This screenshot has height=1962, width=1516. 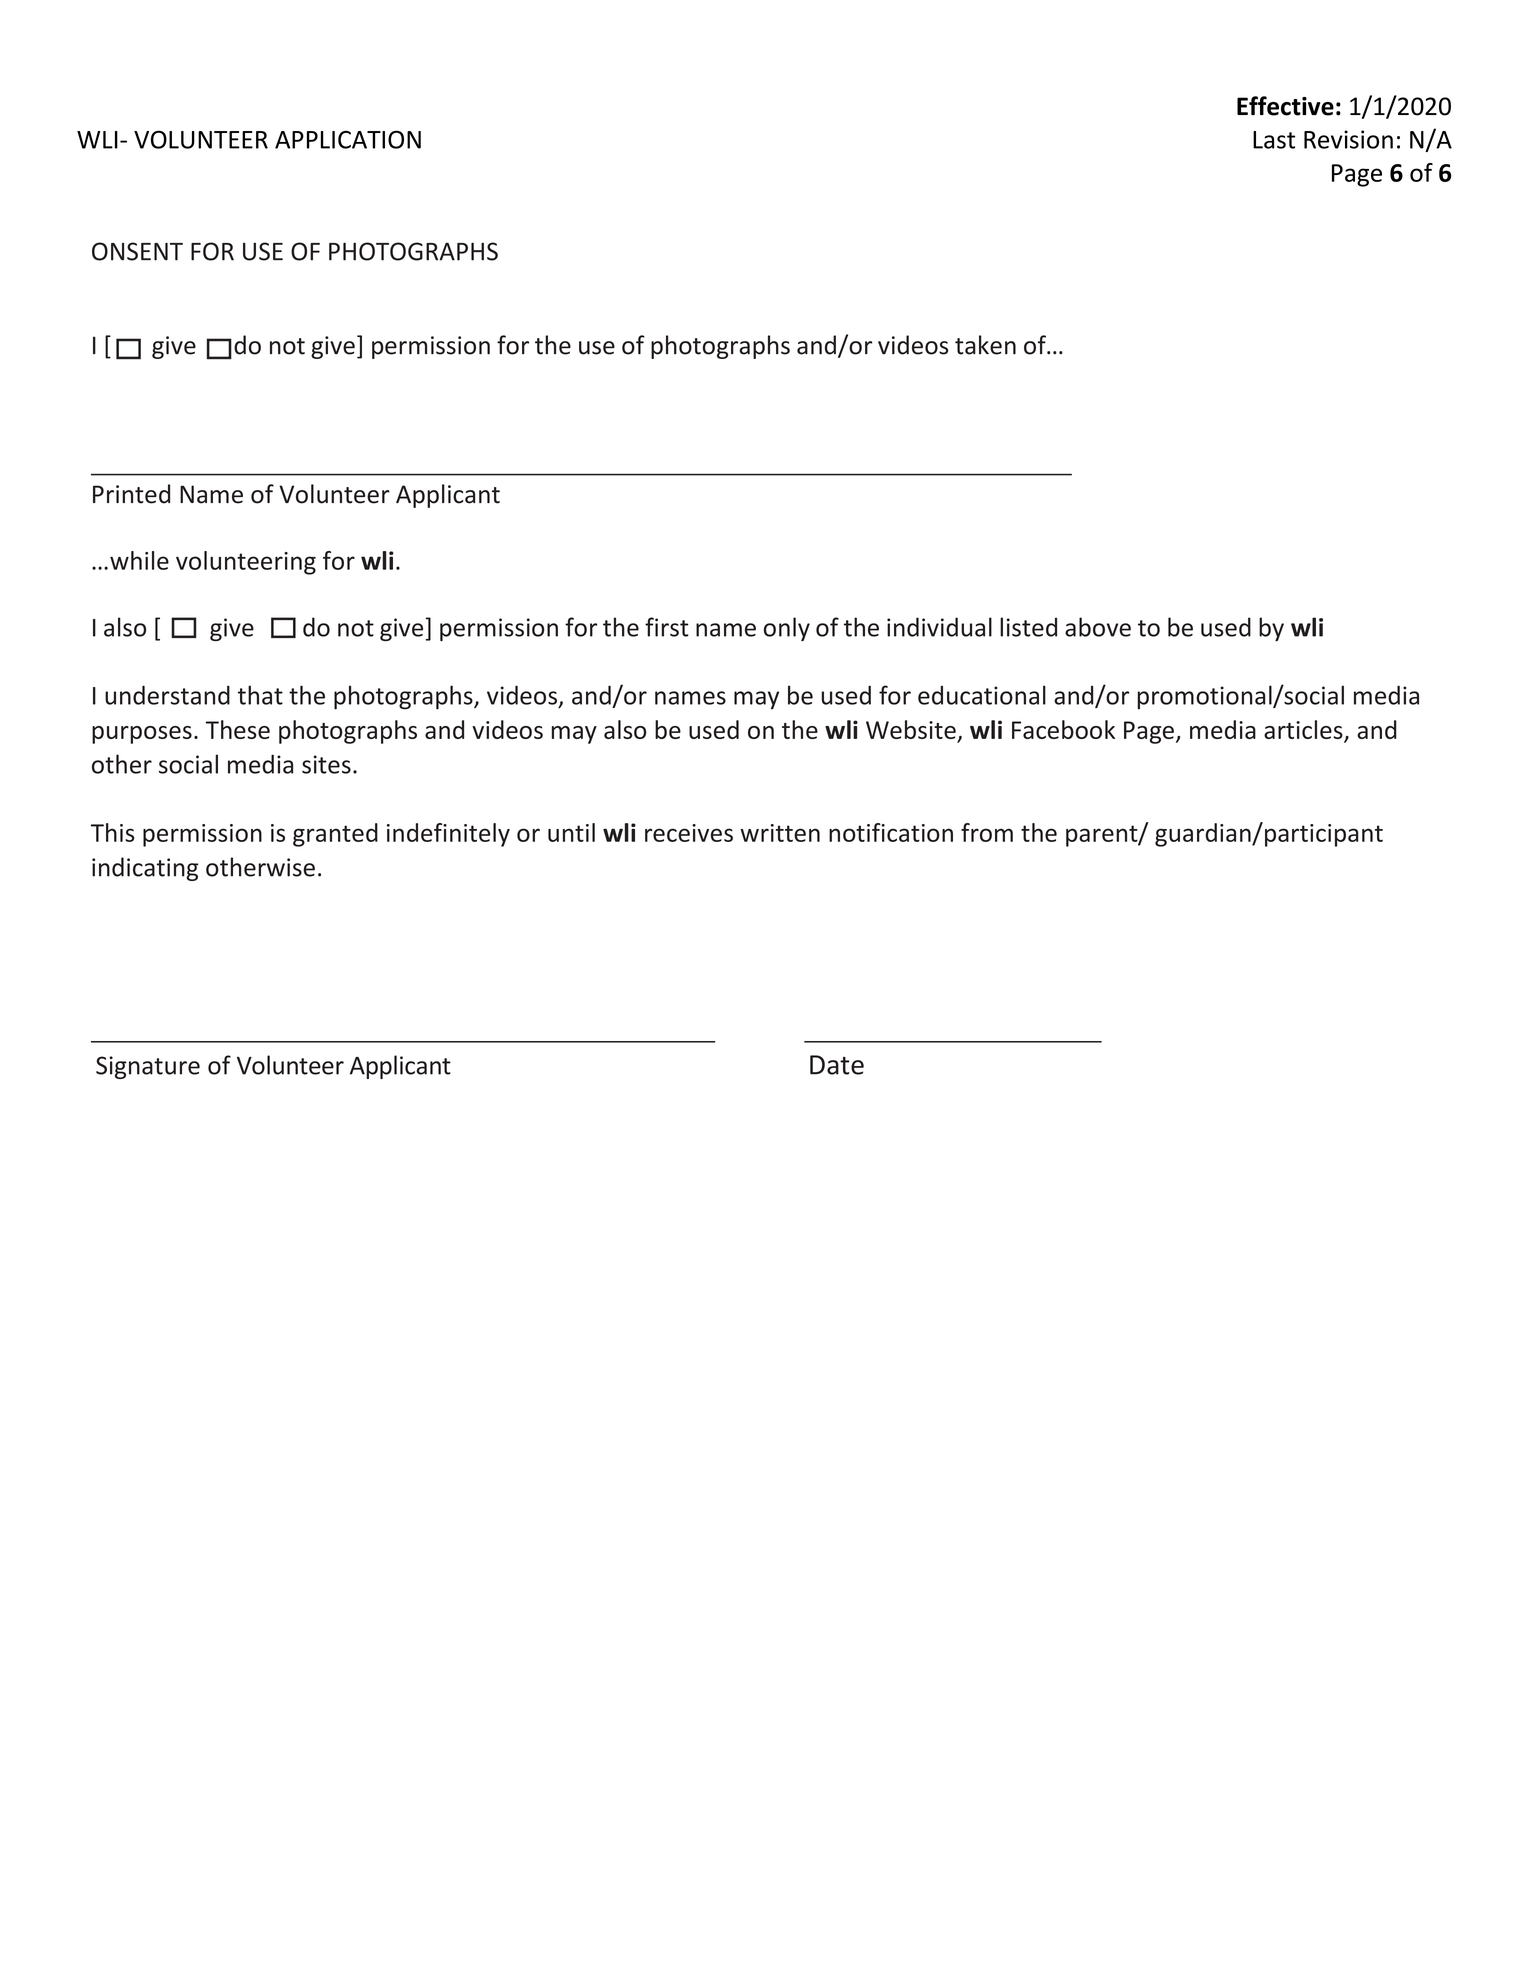 What do you see at coordinates (131, 494) in the screenshot?
I see `Printed` at bounding box center [131, 494].
